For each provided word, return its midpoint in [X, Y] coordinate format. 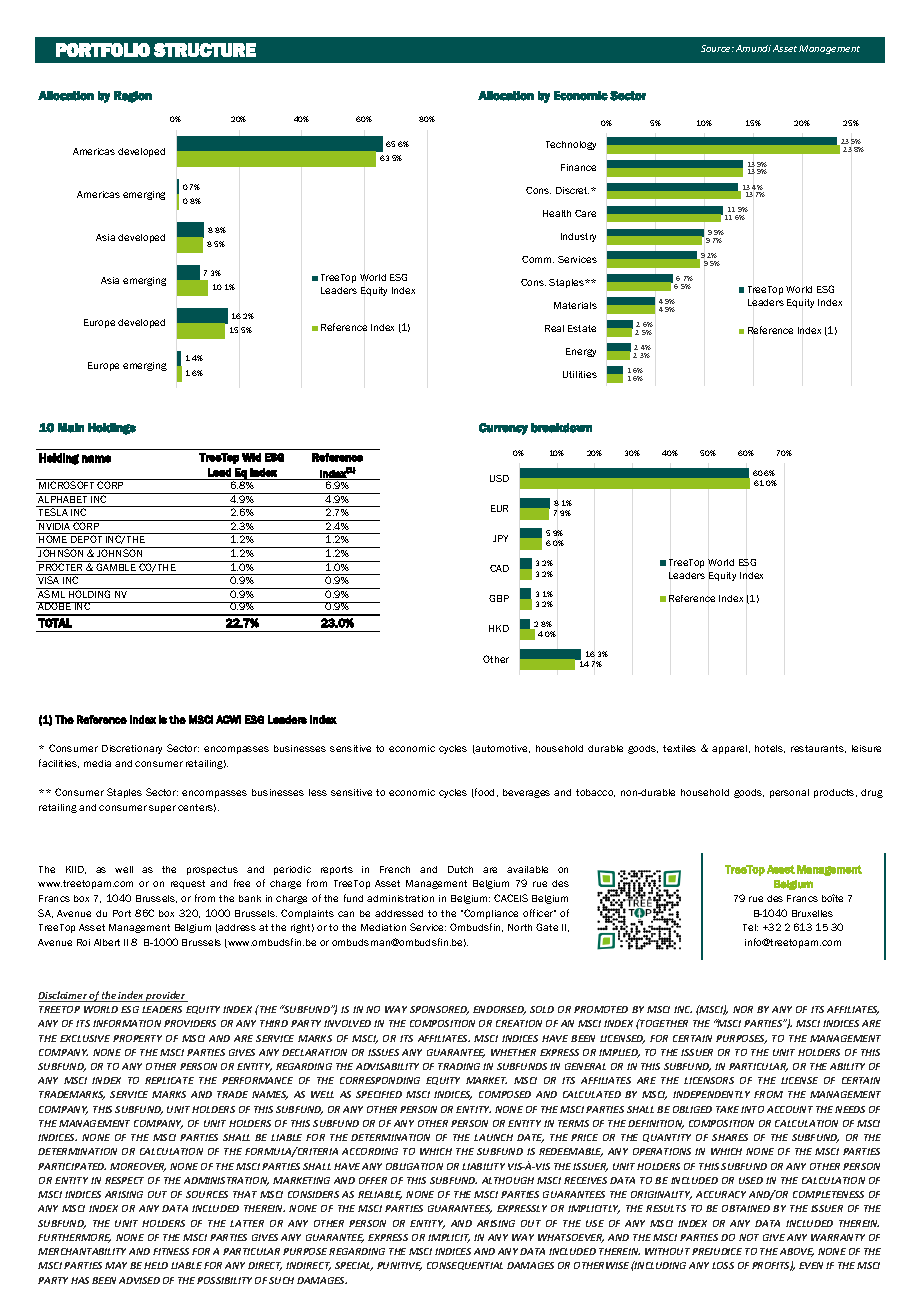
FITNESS [171, 1251]
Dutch [460, 869]
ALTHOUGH [508, 1180]
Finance [578, 167]
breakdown [561, 428]
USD [499, 478]
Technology [571, 145]
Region [133, 97]
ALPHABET [63, 498]
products [835, 793]
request [188, 884]
